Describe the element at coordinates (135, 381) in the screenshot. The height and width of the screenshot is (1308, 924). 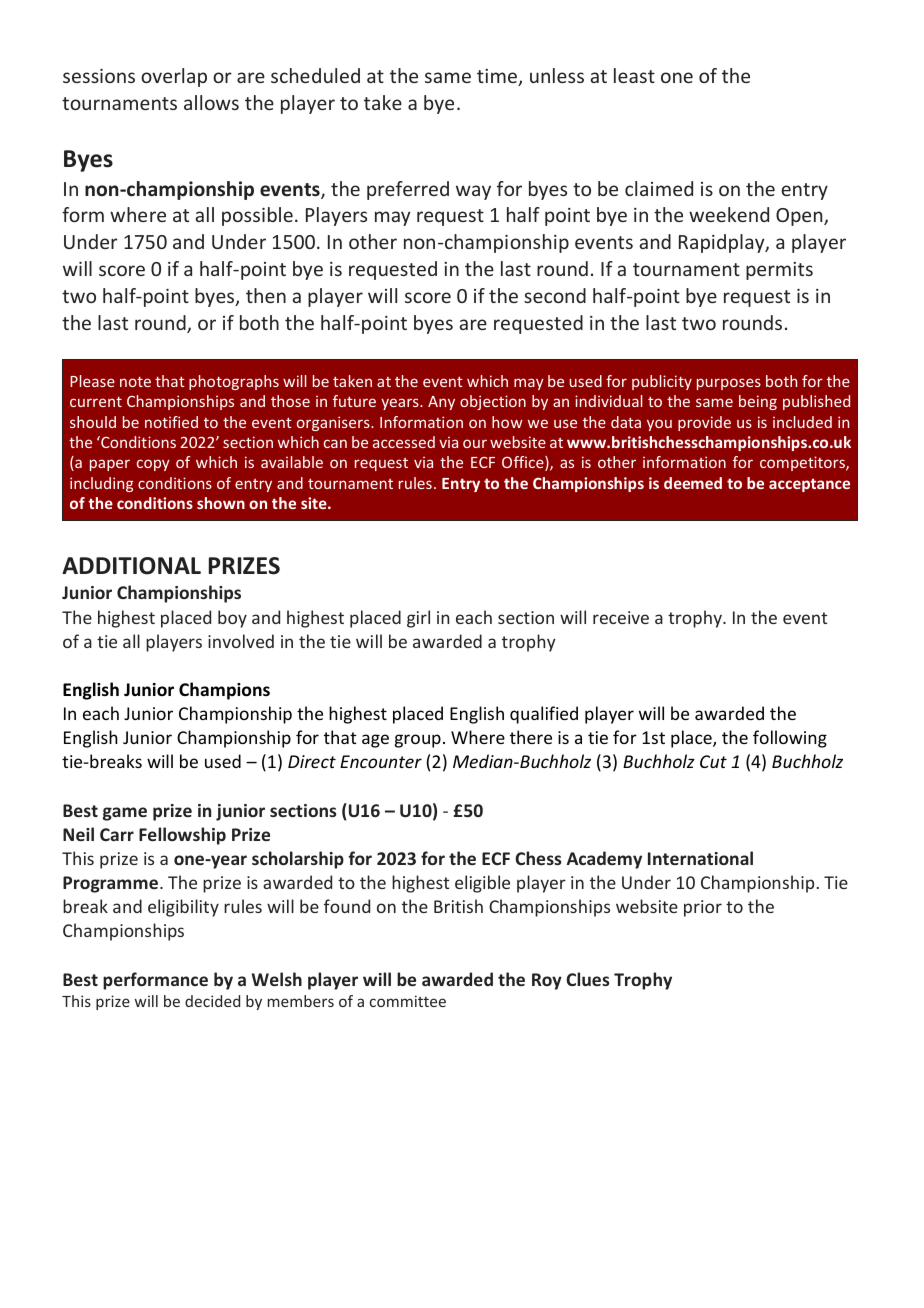
I see `note` at that location.
